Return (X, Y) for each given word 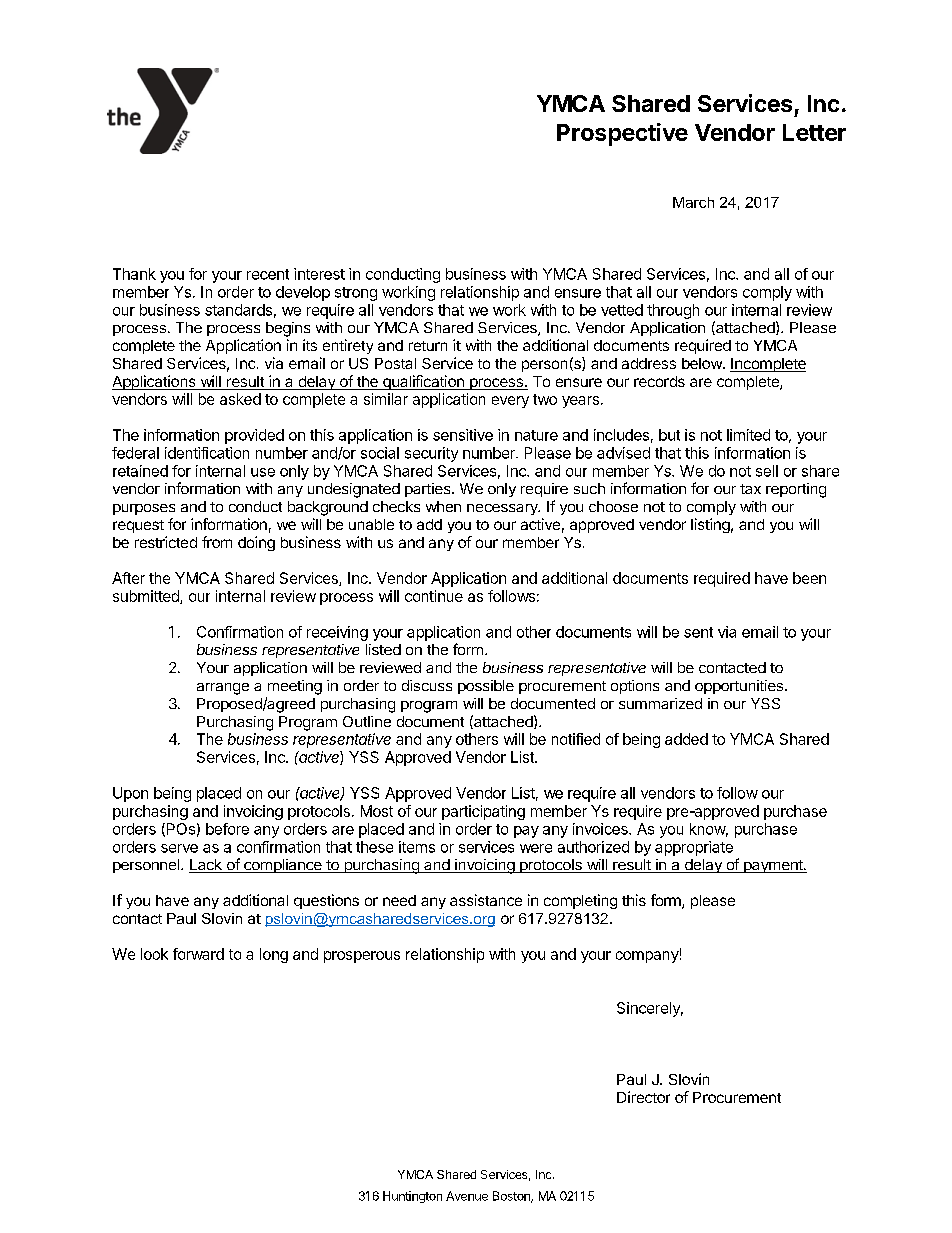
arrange (223, 689)
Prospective (622, 134)
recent (268, 274)
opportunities (739, 687)
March (693, 202)
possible (486, 687)
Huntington (412, 1197)
